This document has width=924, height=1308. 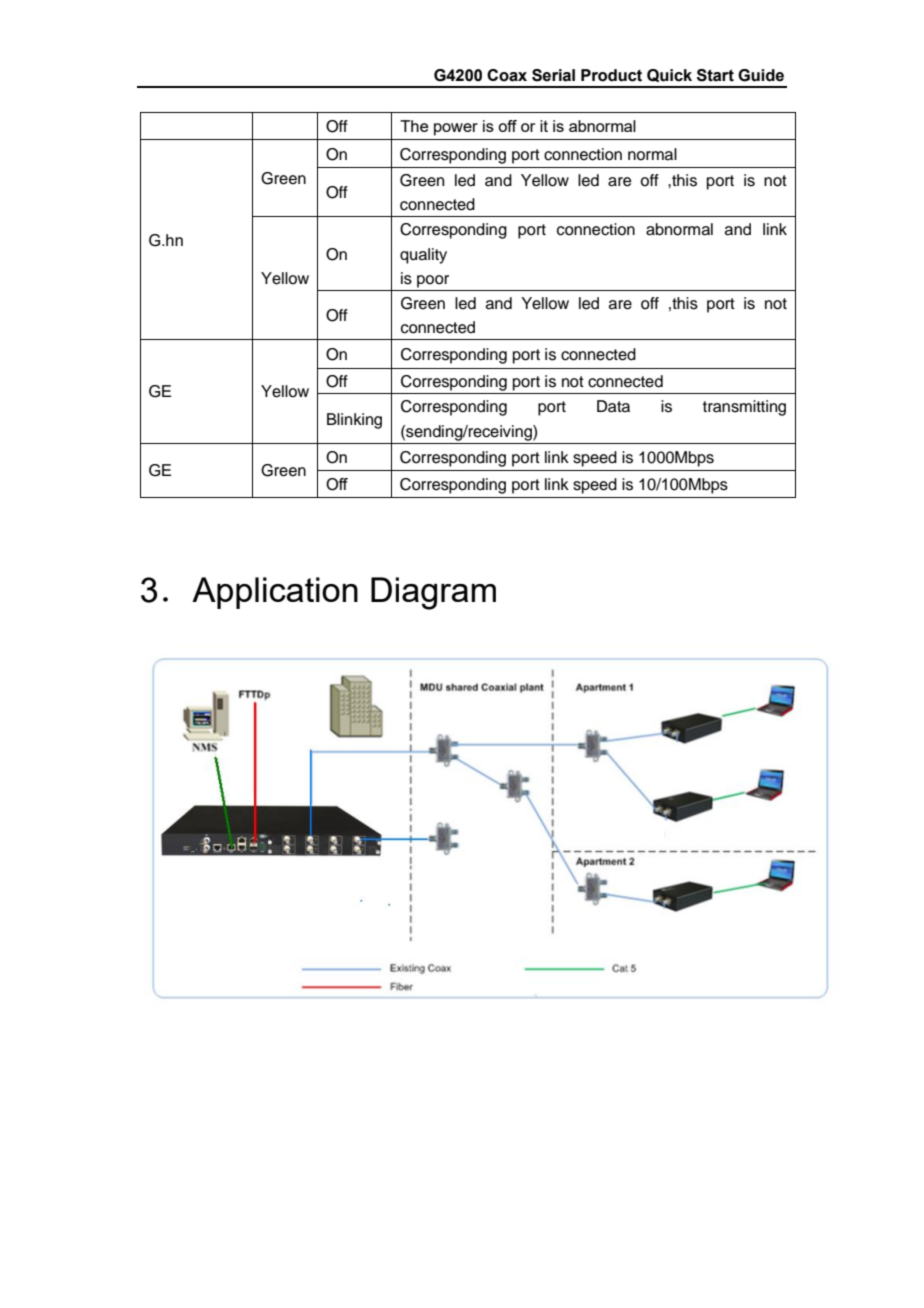 What do you see at coordinates (456, 129) in the document?
I see `power` at bounding box center [456, 129].
